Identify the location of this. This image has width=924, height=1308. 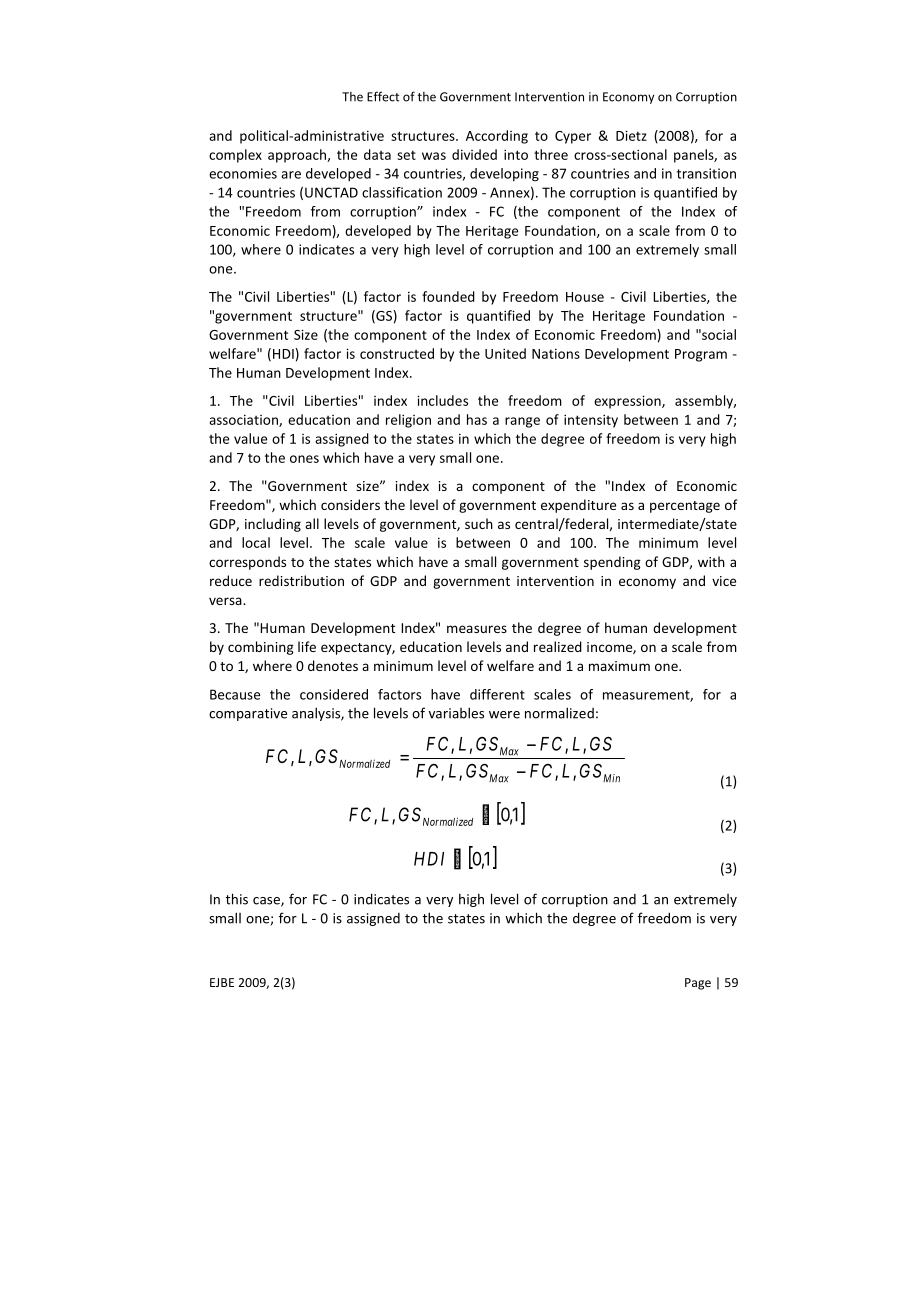
(236, 899).
